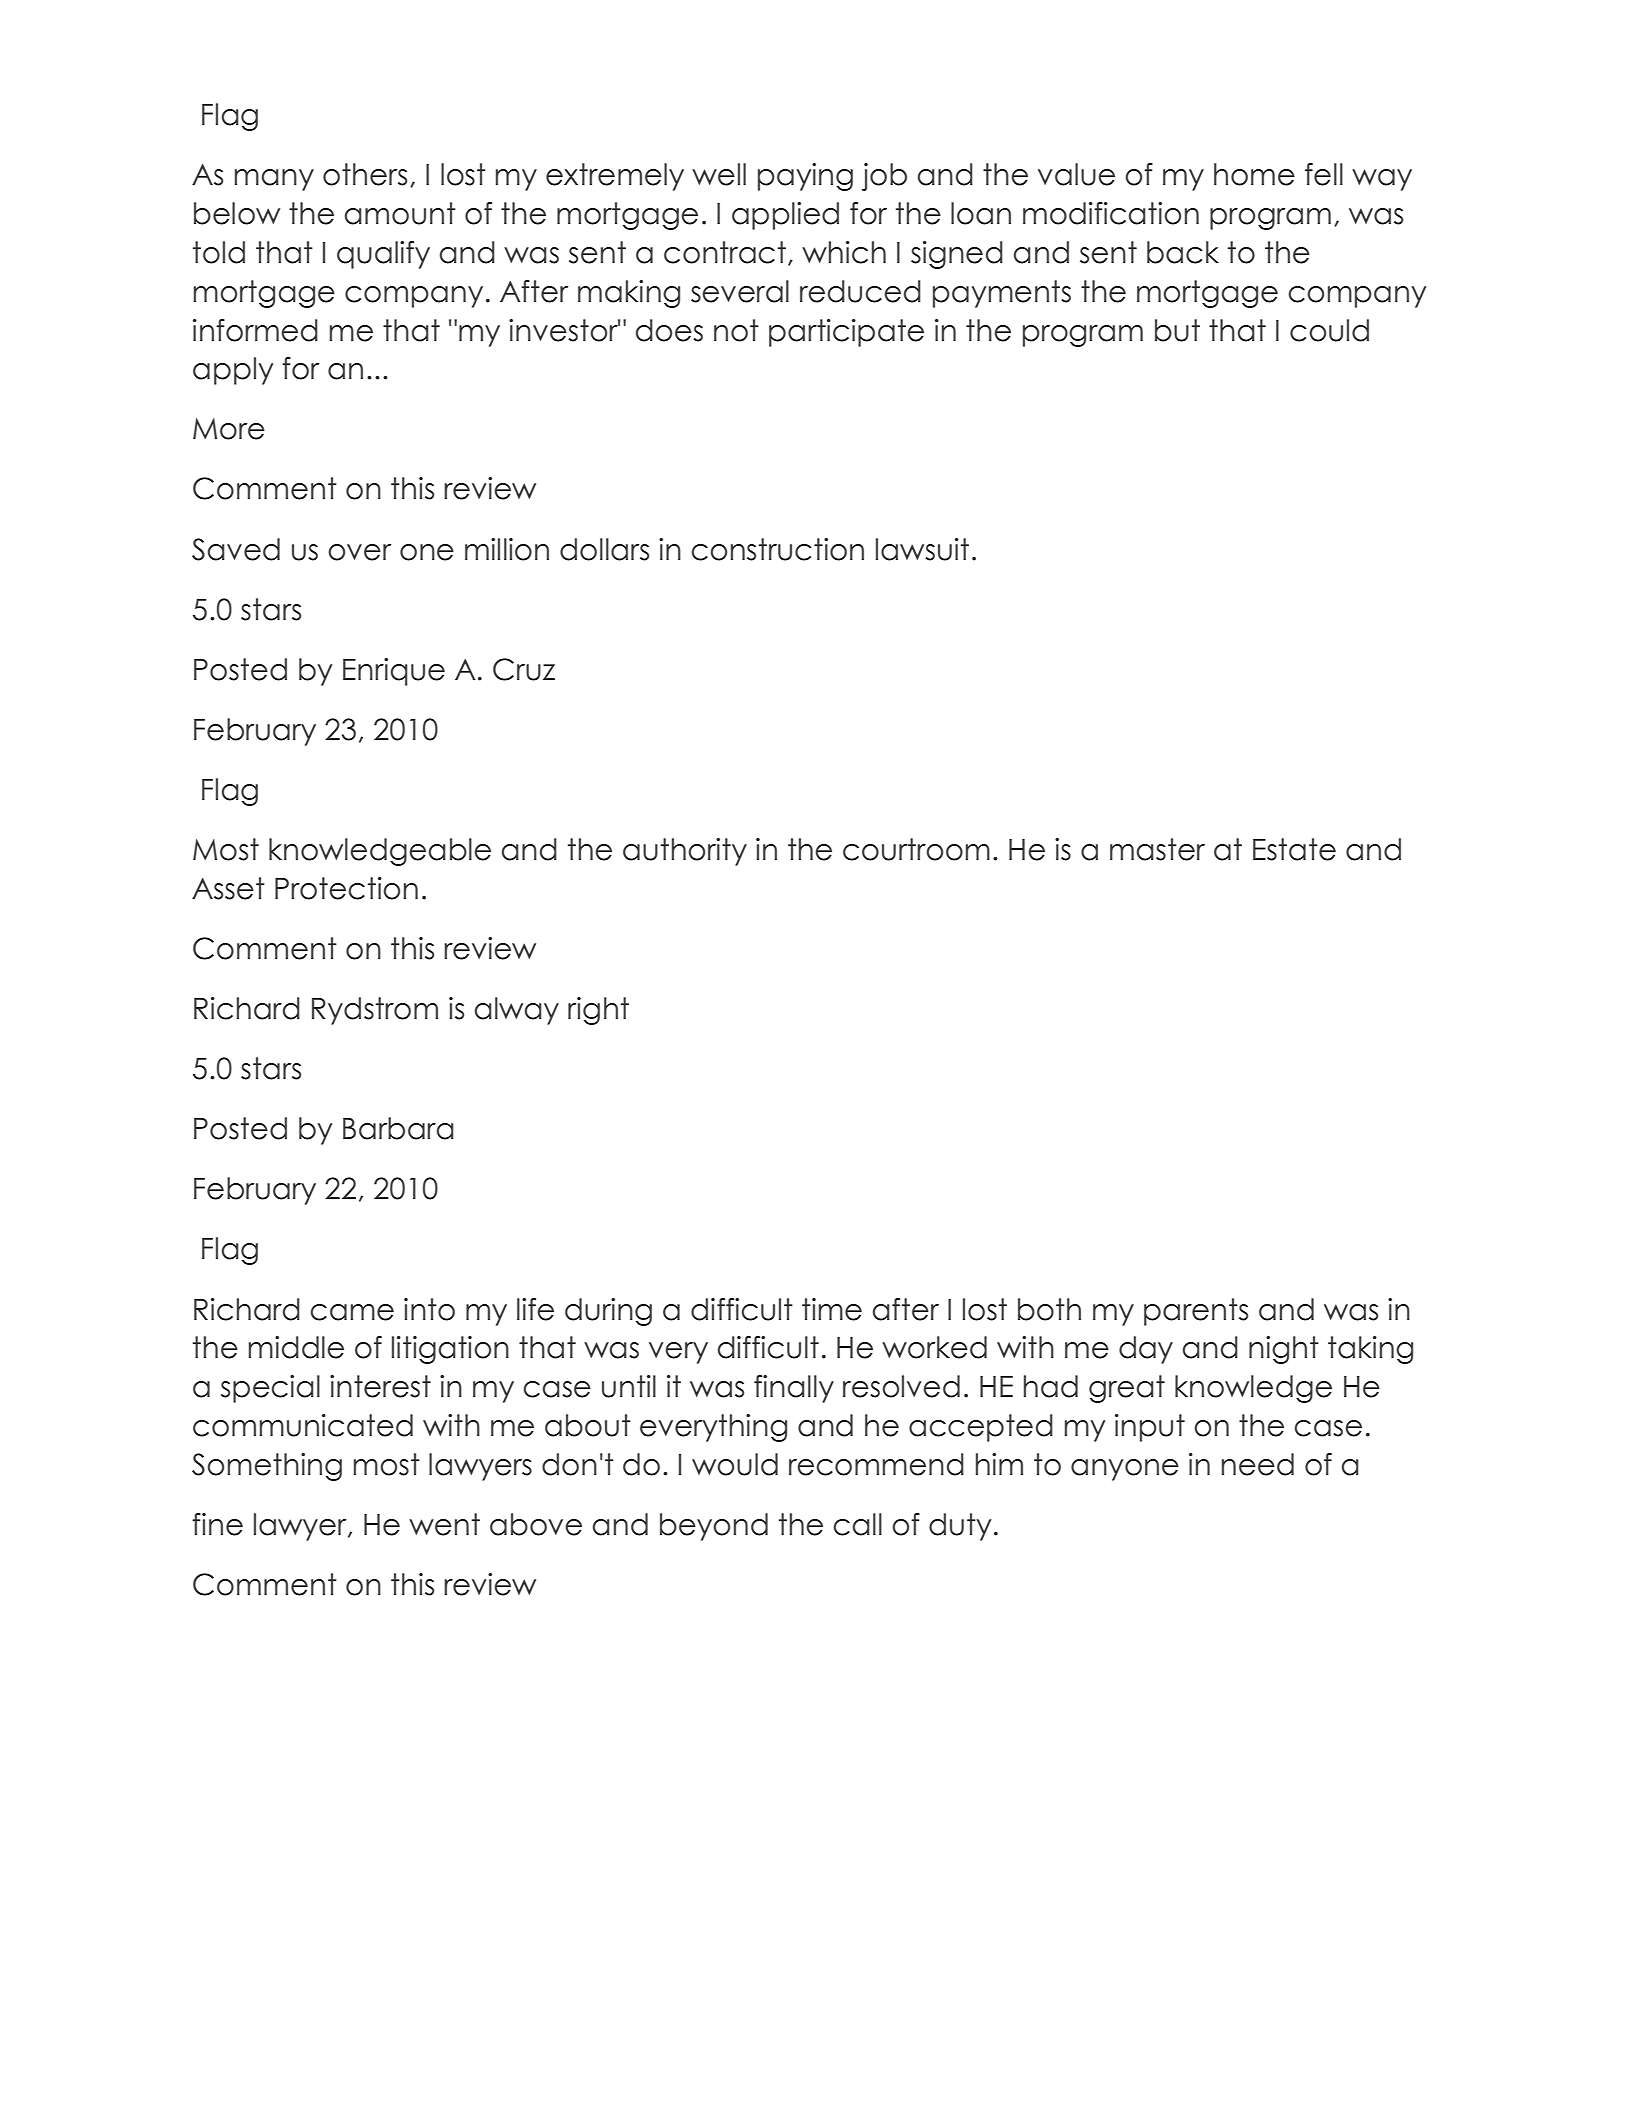  What do you see at coordinates (400, 213) in the page?
I see `amount` at bounding box center [400, 213].
